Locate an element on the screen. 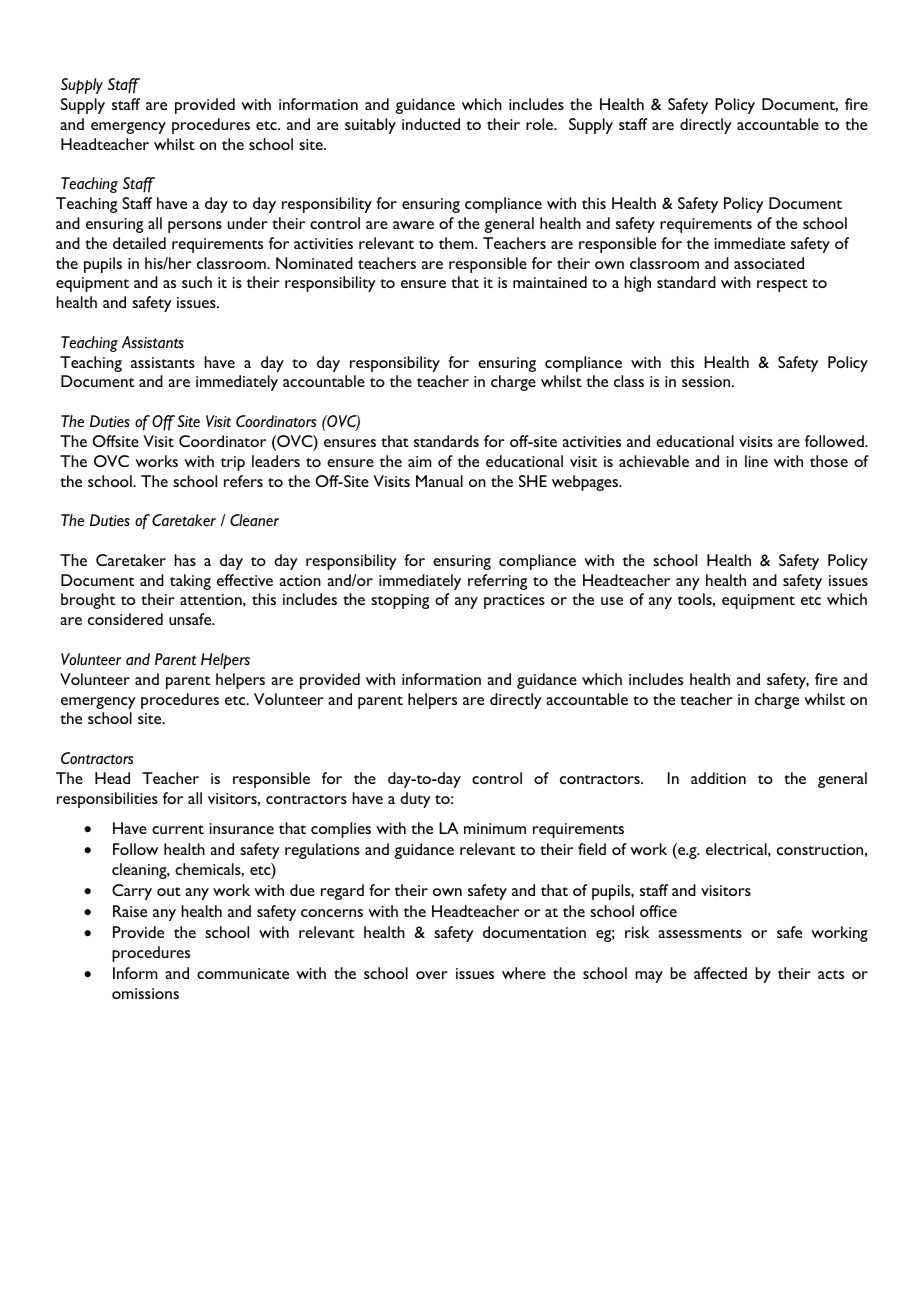  addition is located at coordinates (718, 778).
